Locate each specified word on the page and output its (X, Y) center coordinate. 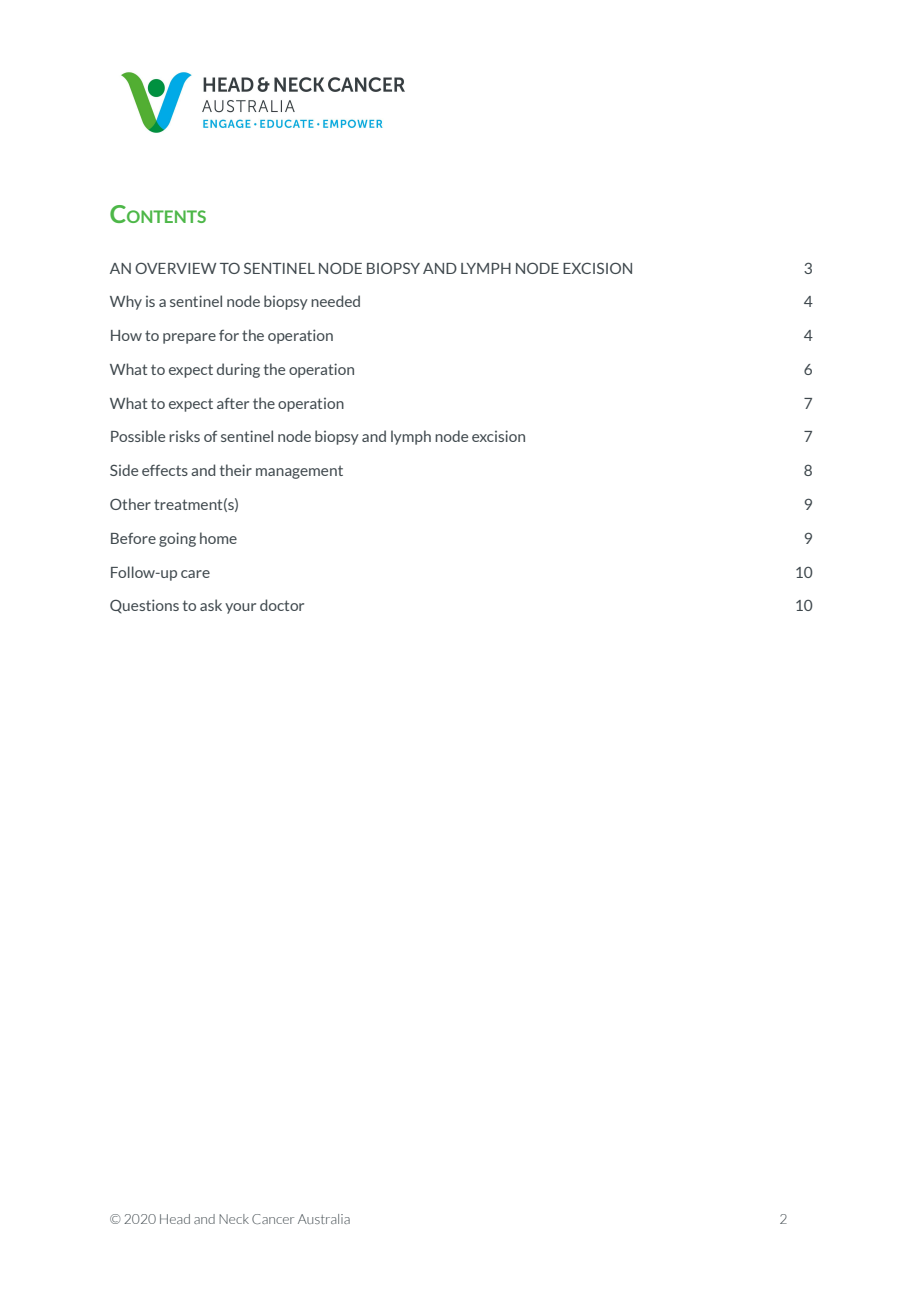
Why (126, 302)
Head (175, 1219)
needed (335, 301)
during (238, 370)
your (240, 608)
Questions (144, 606)
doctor (282, 605)
